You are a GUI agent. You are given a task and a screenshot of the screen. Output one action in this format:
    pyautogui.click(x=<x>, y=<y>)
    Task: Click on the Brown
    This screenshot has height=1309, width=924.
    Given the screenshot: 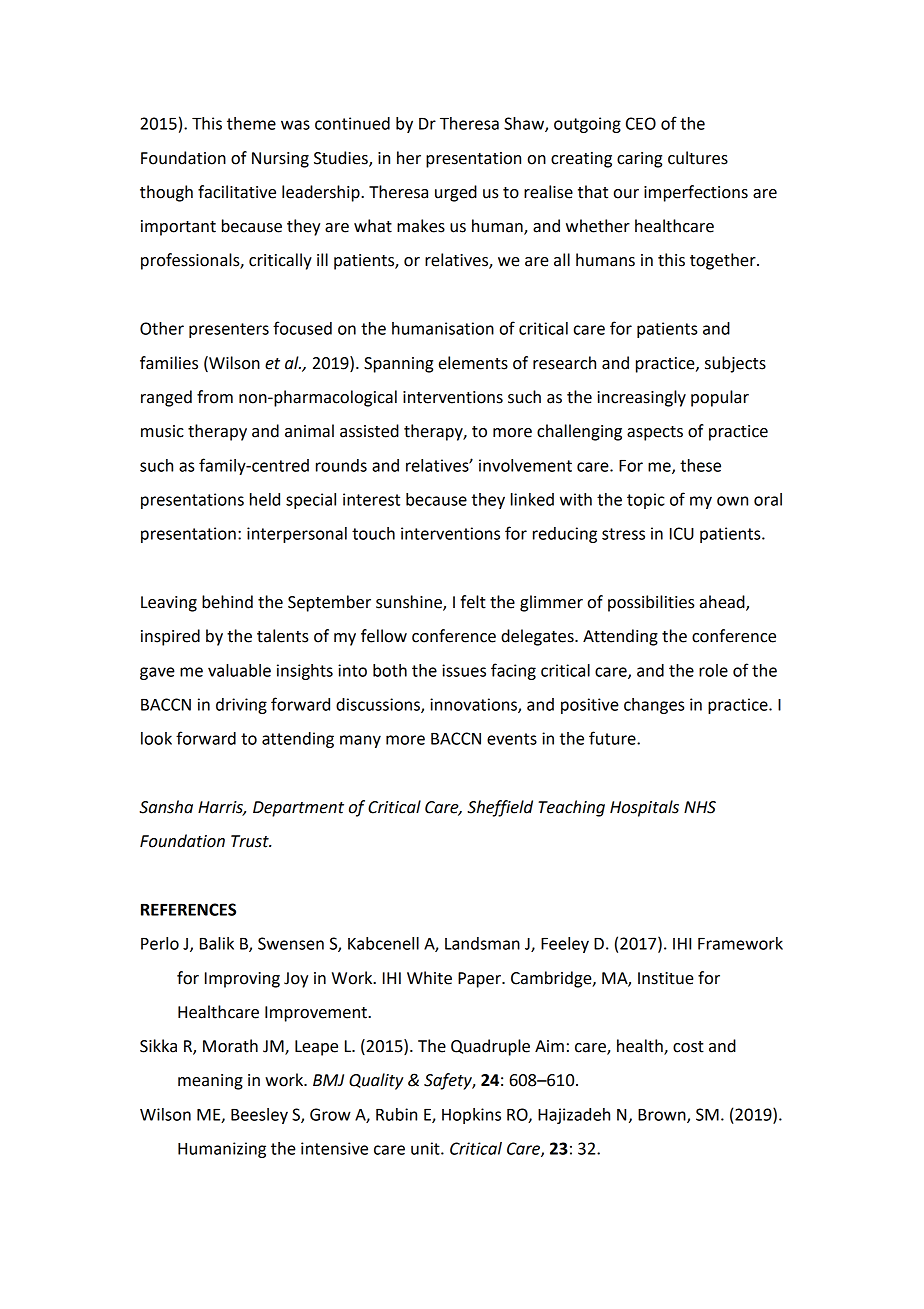 What is the action you would take?
    pyautogui.click(x=663, y=1116)
